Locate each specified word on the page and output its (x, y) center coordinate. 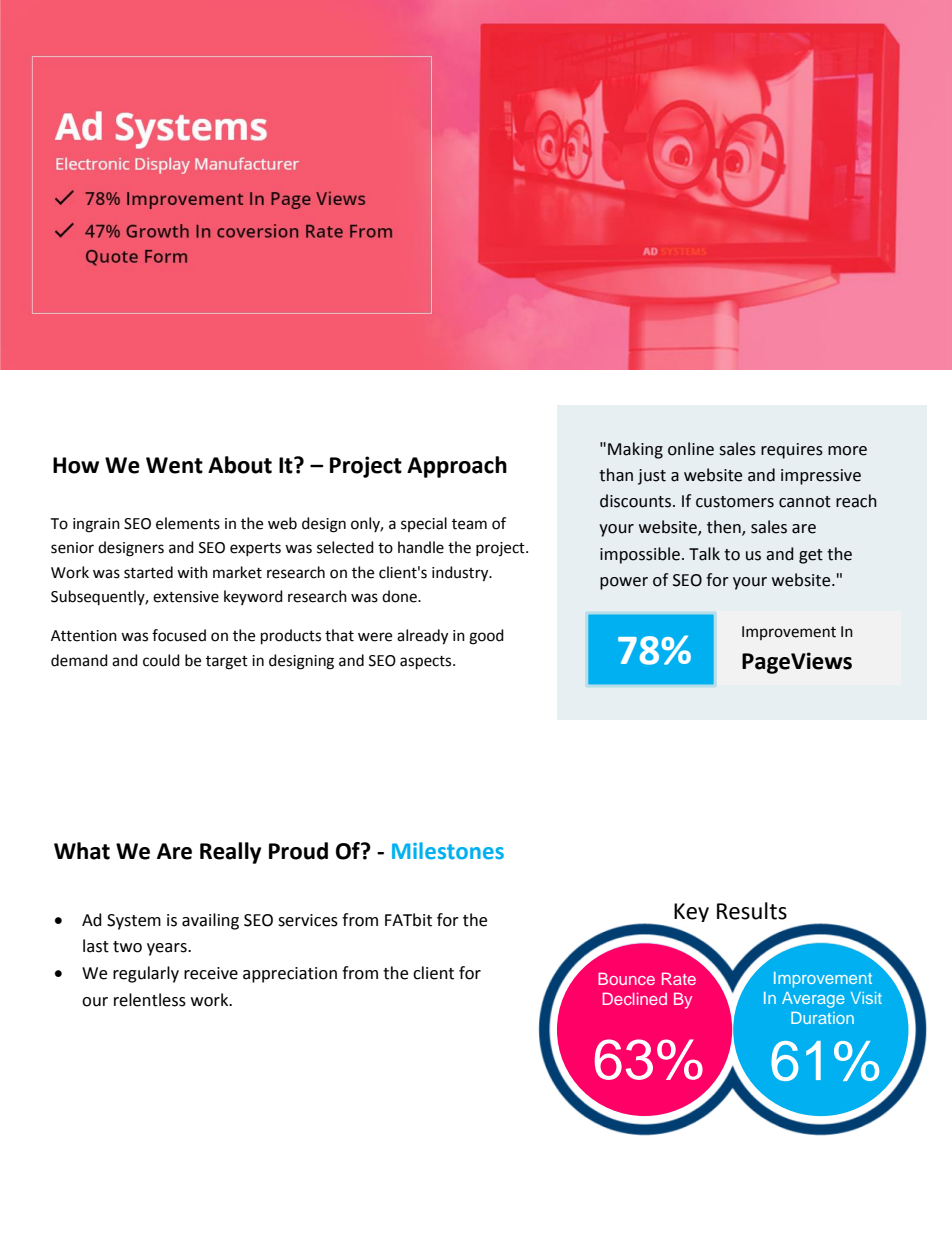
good (486, 637)
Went (174, 465)
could (161, 660)
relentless (150, 1000)
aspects (427, 663)
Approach (457, 467)
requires (792, 451)
